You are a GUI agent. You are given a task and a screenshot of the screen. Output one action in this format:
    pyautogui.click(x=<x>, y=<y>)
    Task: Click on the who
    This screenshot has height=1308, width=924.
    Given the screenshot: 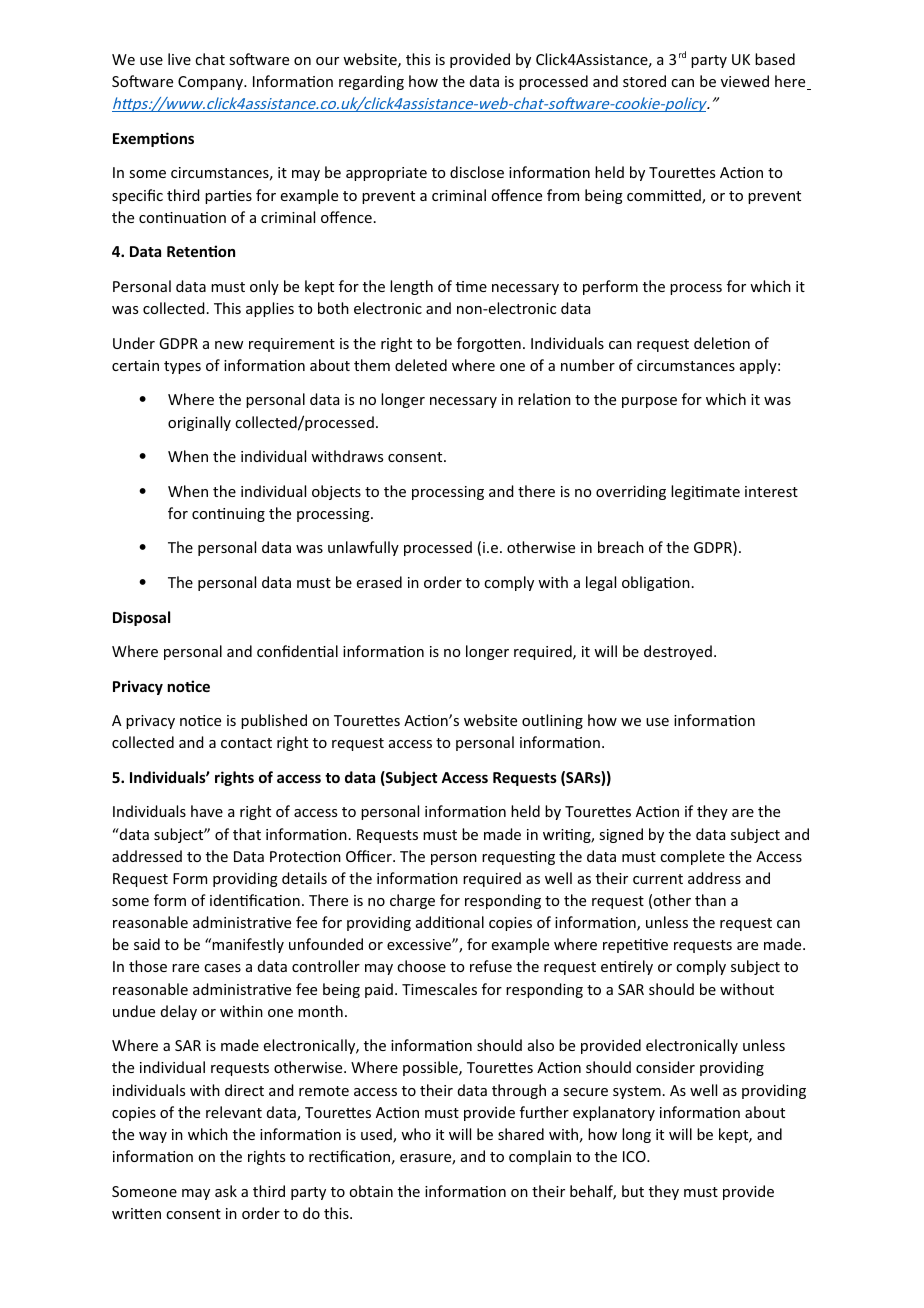 What is the action you would take?
    pyautogui.click(x=416, y=1134)
